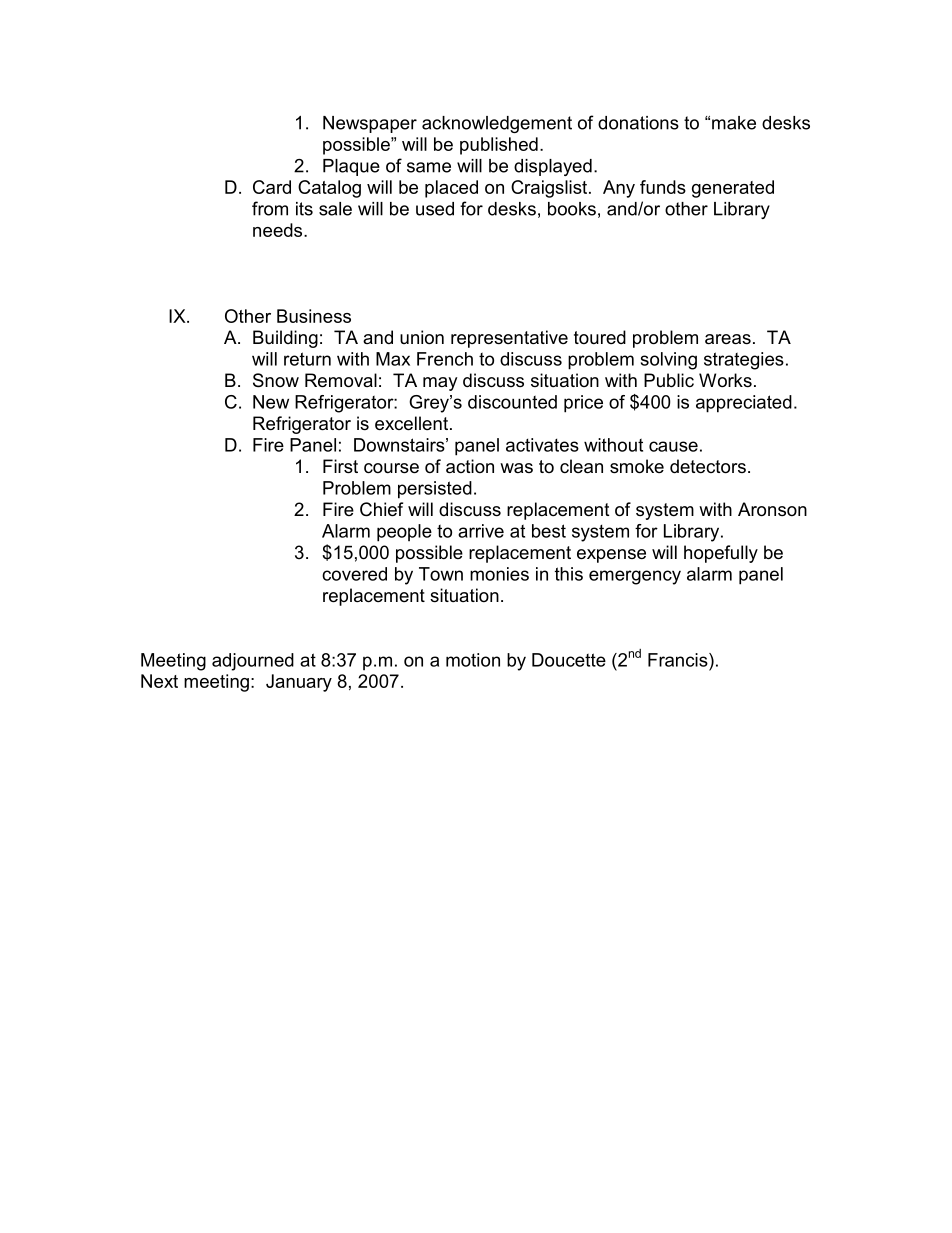 The width and height of the document is (952, 1233). What do you see at coordinates (744, 404) in the document?
I see `appreciated` at bounding box center [744, 404].
